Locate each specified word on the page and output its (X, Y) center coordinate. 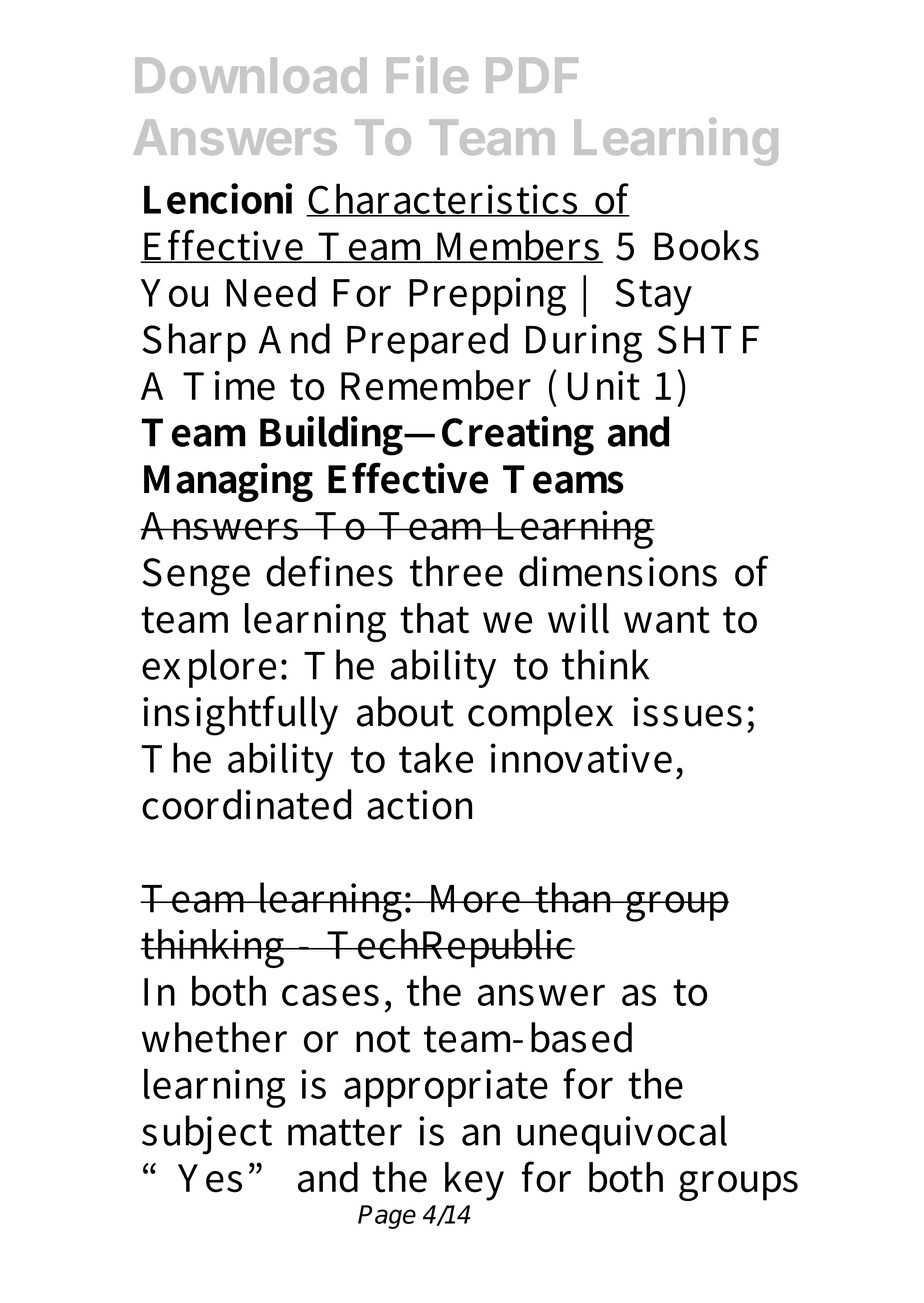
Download (251, 75)
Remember (436, 385)
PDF (532, 75)
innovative (581, 758)
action (419, 805)
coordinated (247, 804)
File (427, 74)
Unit (604, 386)
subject (207, 1135)
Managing (228, 482)
